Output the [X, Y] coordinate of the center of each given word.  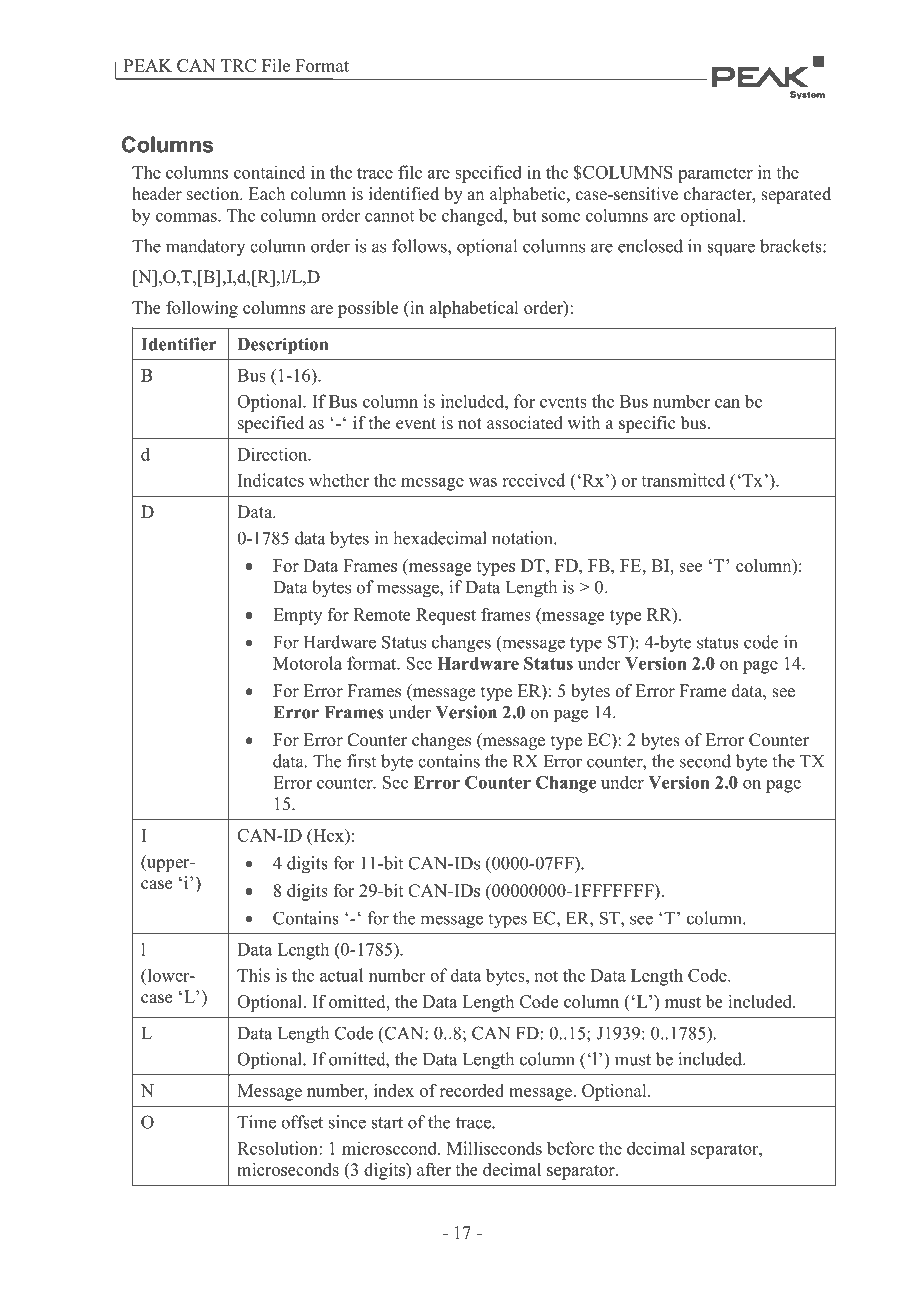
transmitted [683, 480]
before [570, 1148]
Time [256, 1122]
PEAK [148, 65]
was [483, 482]
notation [523, 538]
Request [446, 616]
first [361, 761]
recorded [471, 1090]
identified [404, 194]
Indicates [271, 480]
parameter [715, 175]
